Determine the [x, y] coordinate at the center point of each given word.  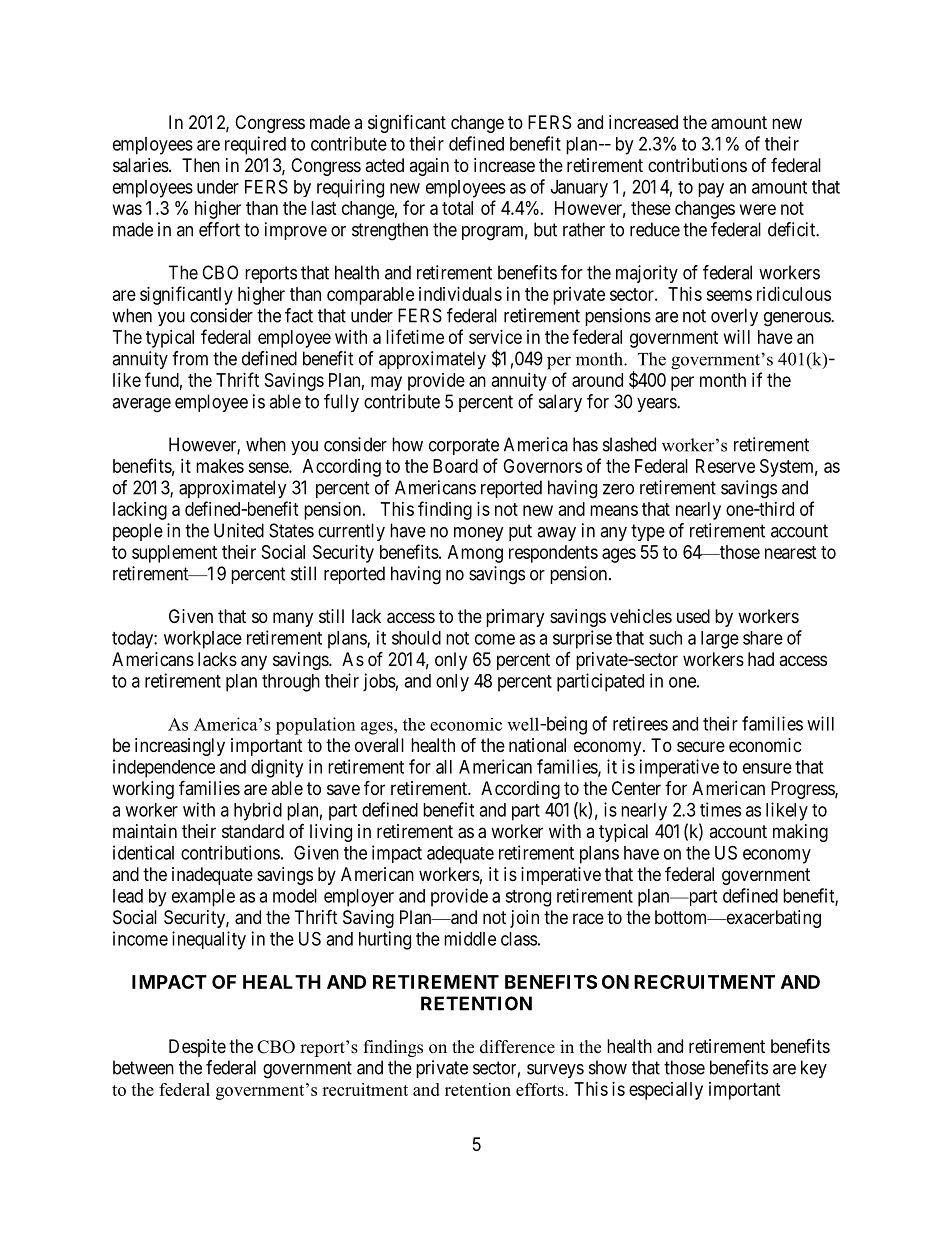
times [720, 809]
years [657, 405]
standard [253, 831]
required [255, 145]
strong [528, 898]
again [429, 167]
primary [515, 618]
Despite [197, 1048]
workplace [203, 640]
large [720, 640]
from [190, 358]
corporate [464, 446]
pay [711, 190]
